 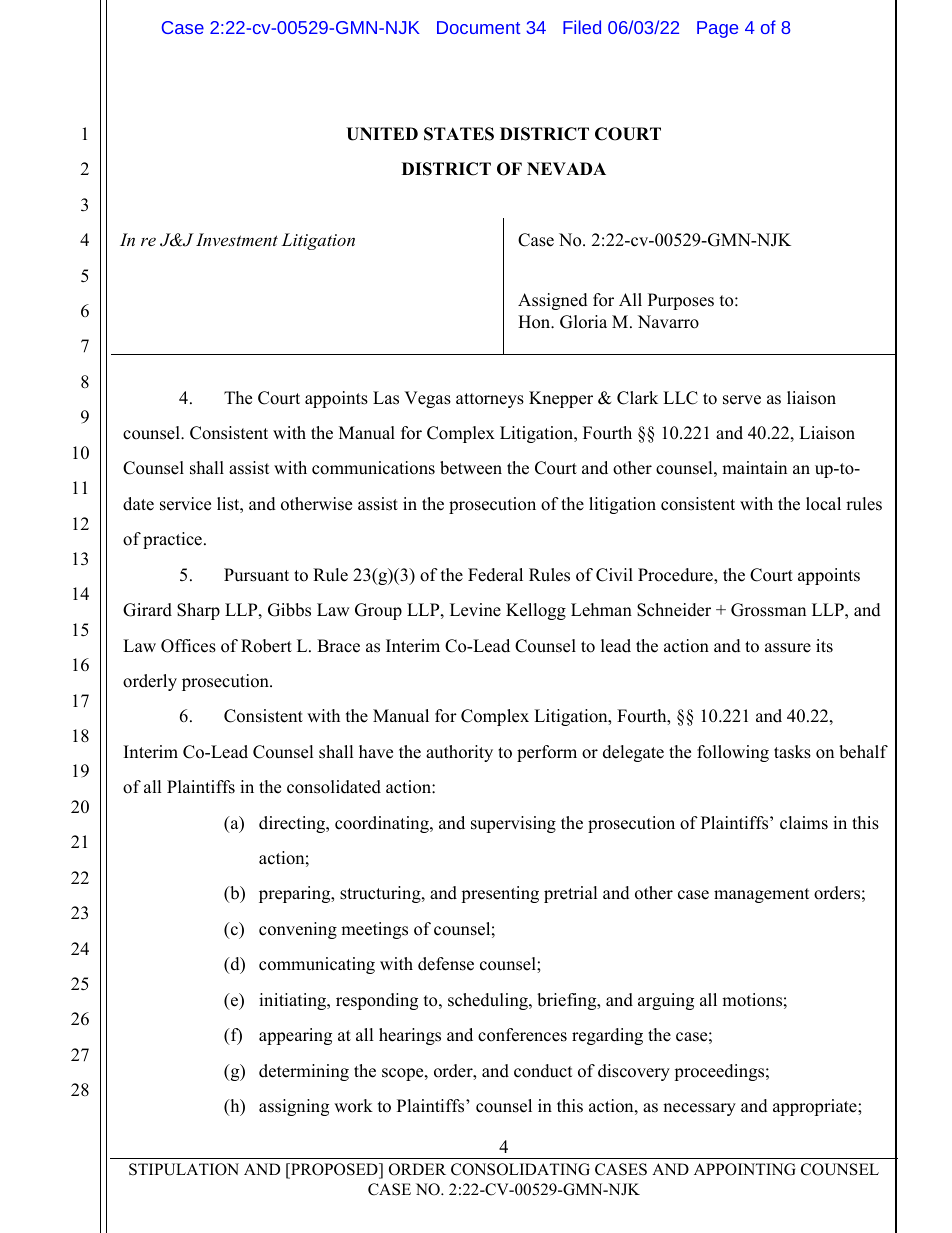 I want to click on tasks, so click(x=792, y=752).
